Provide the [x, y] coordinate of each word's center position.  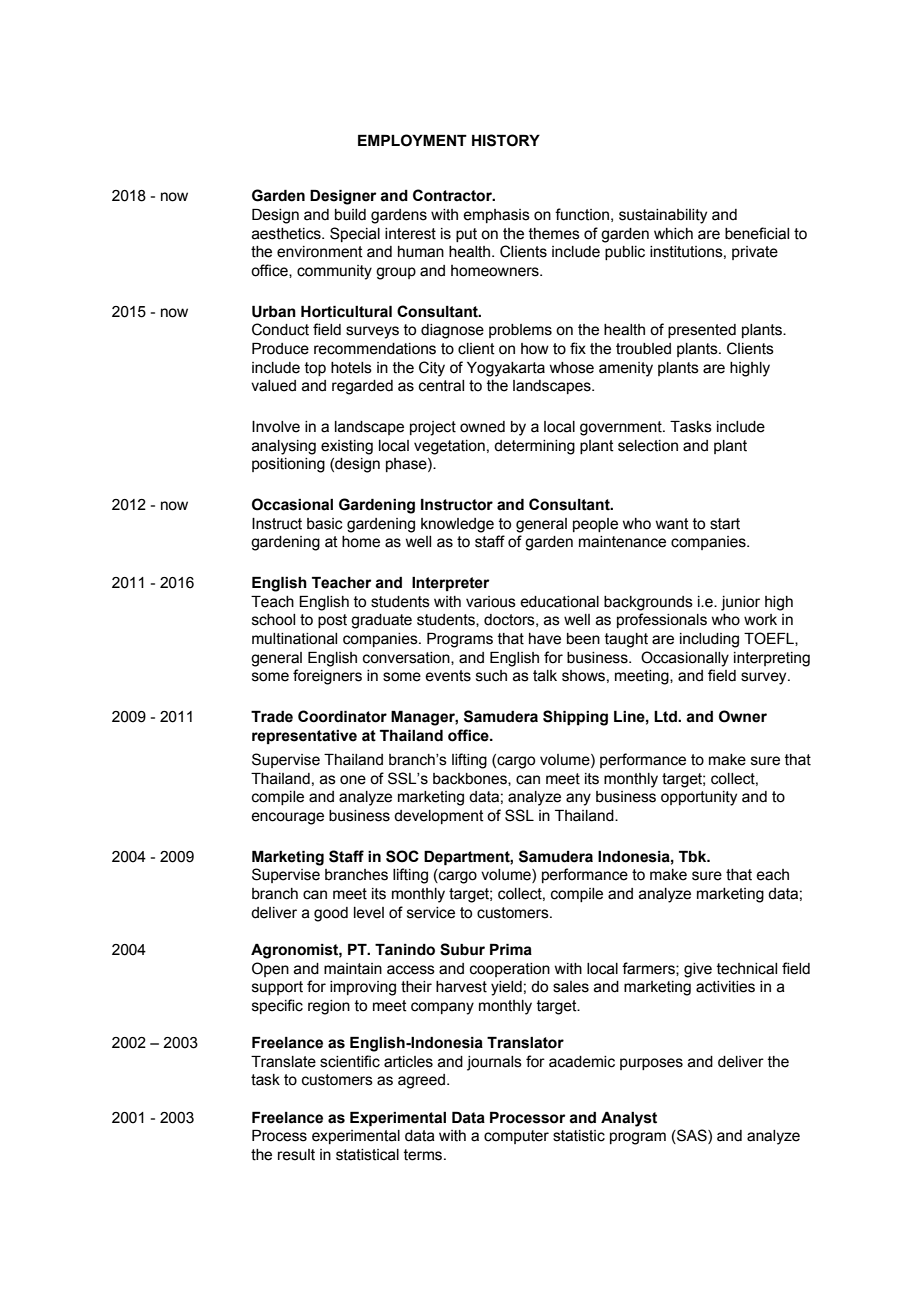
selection [648, 446]
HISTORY [506, 140]
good [331, 914]
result [296, 1155]
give [698, 970]
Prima [511, 950]
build [350, 215]
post [332, 621]
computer [516, 1137]
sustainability [663, 216]
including [709, 640]
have [545, 639]
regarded [362, 387]
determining [534, 447]
